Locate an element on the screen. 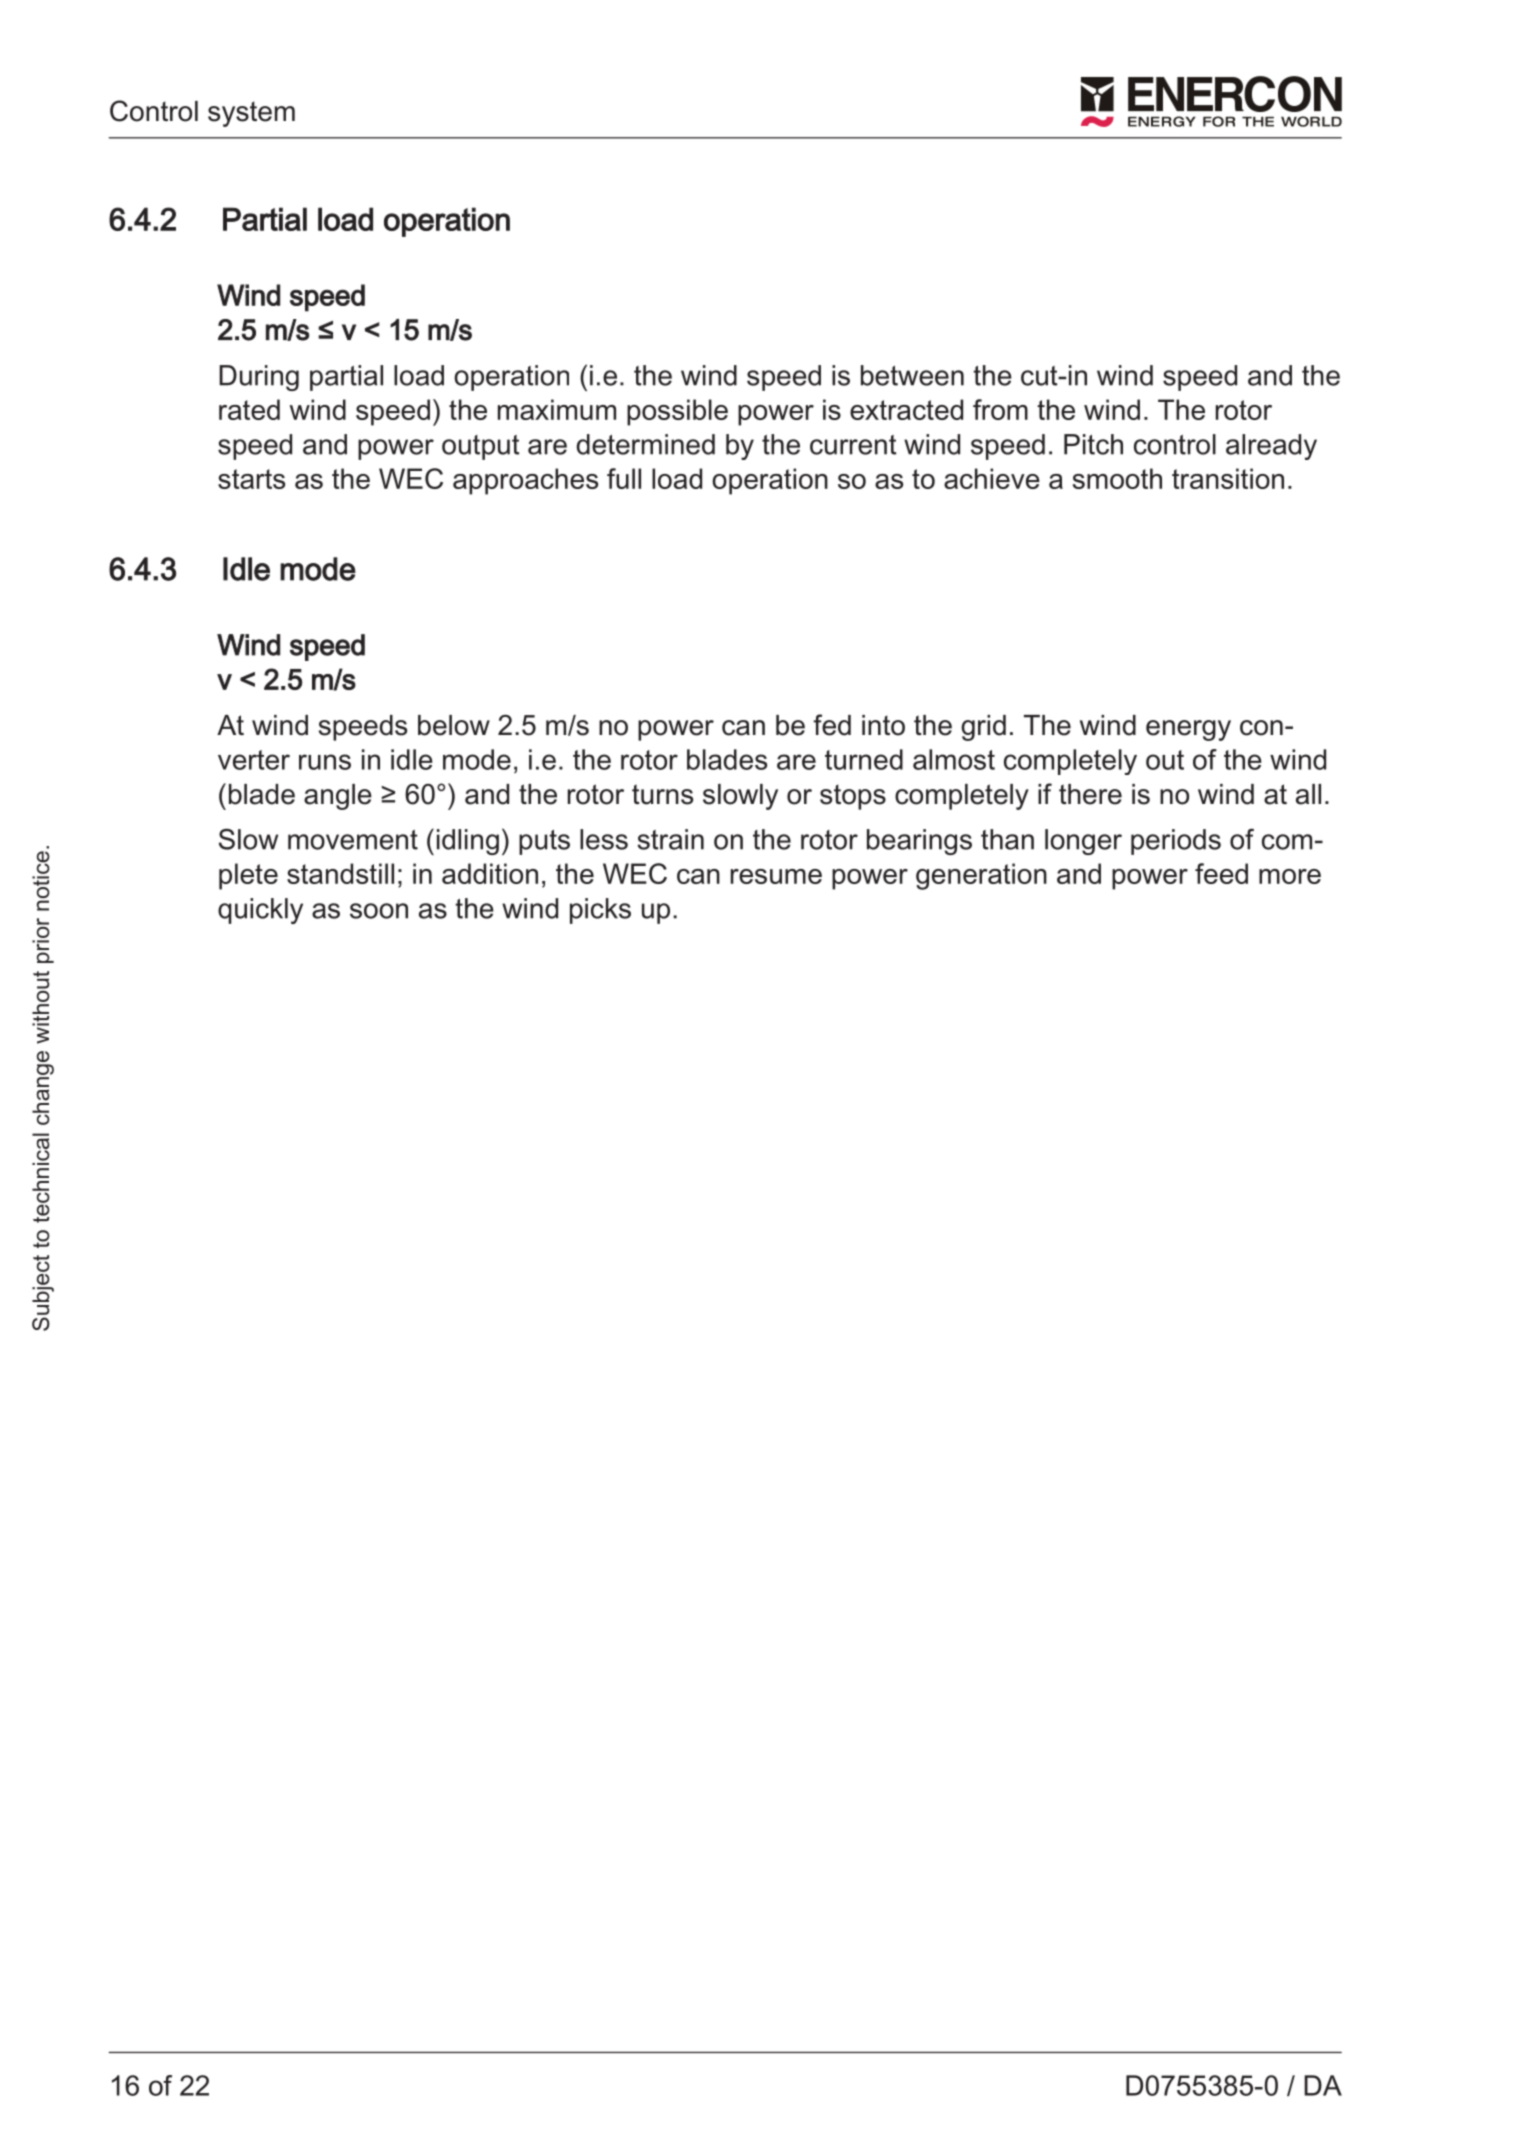 The height and width of the screenshot is (2154, 1523). resume is located at coordinates (776, 876).
